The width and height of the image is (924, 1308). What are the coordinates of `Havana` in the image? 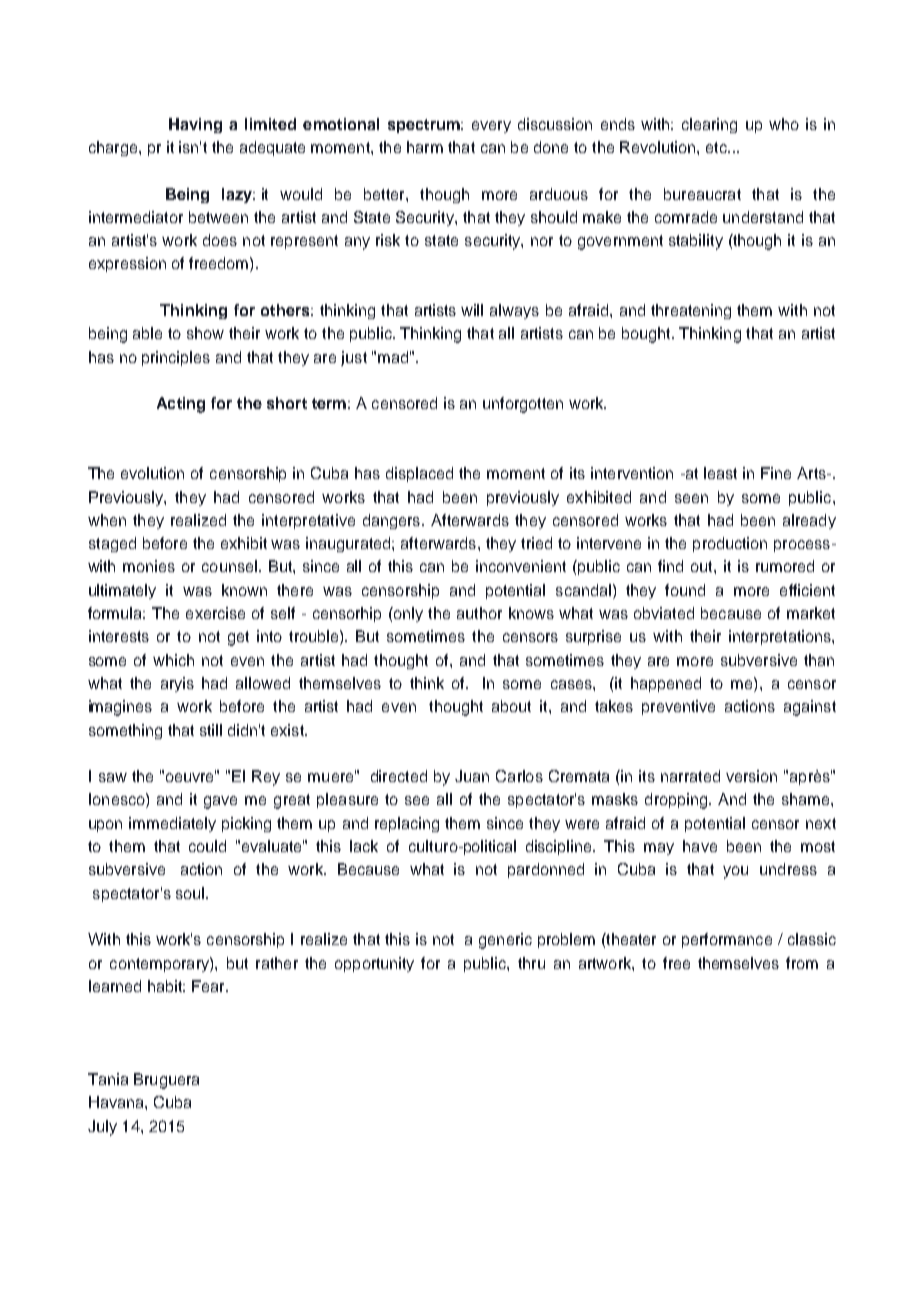 It's located at (117, 1102).
